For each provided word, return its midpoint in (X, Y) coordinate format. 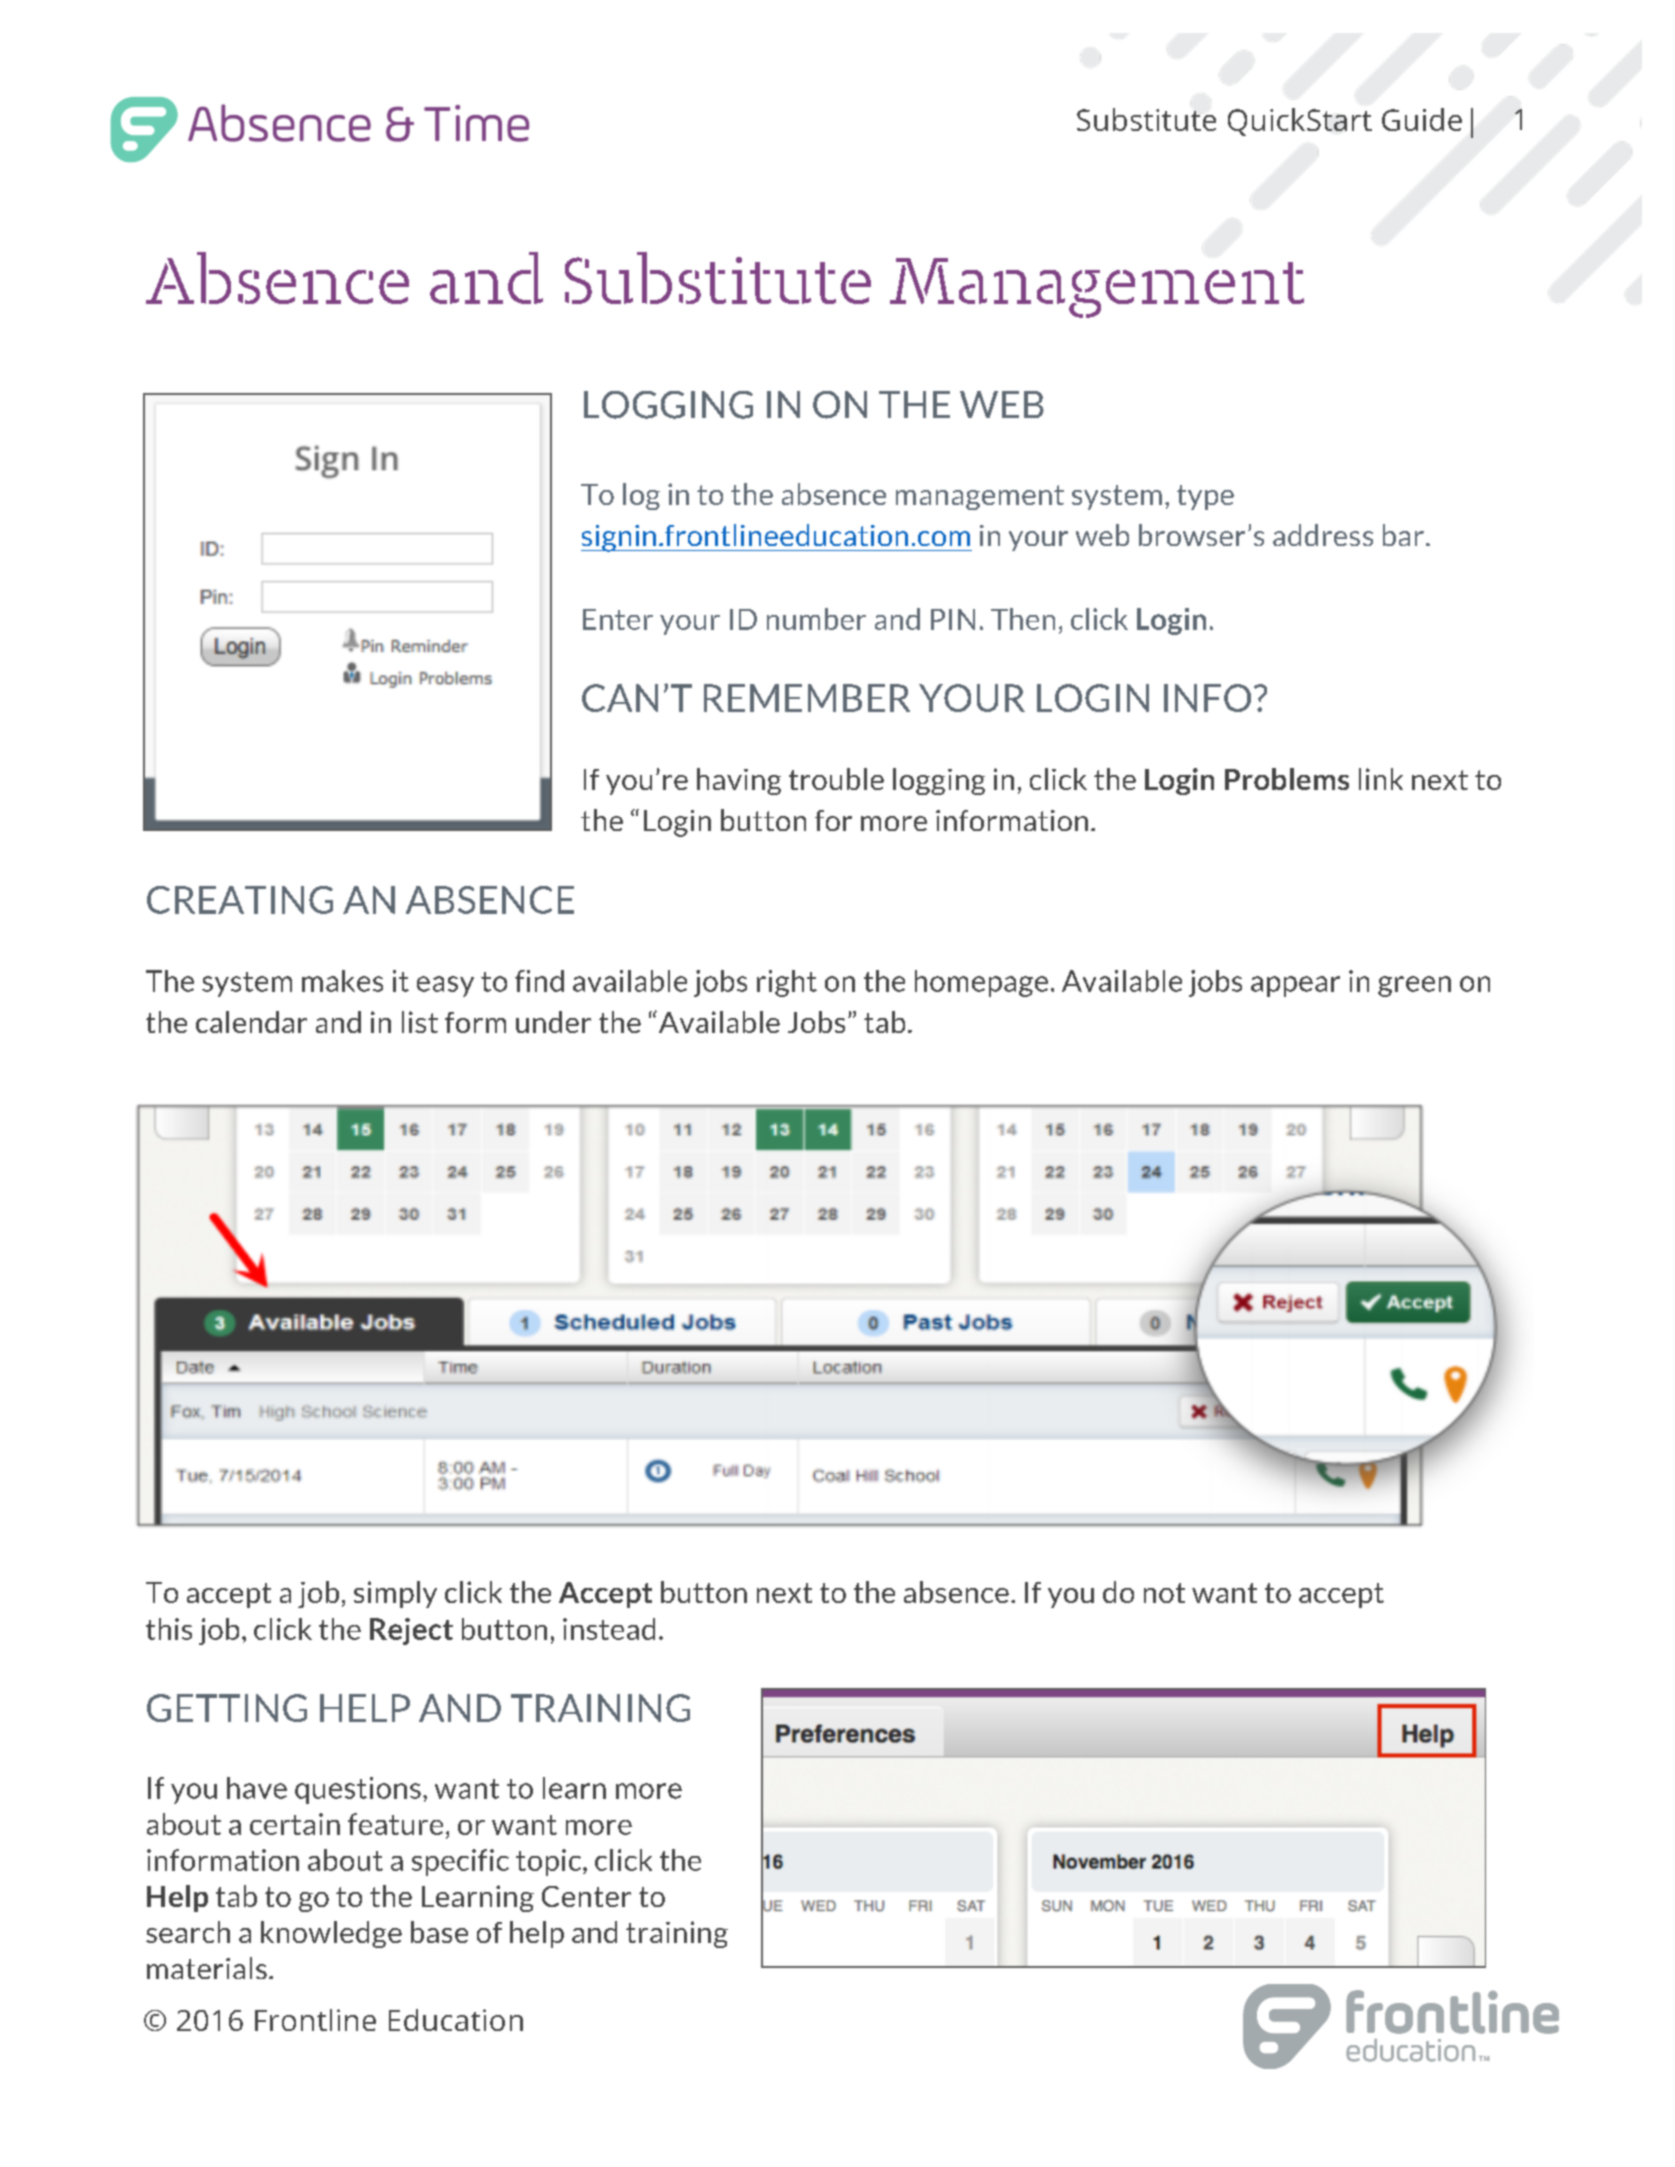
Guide (1422, 119)
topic (548, 1862)
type (1205, 497)
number (816, 619)
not (1164, 1593)
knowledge (331, 1934)
